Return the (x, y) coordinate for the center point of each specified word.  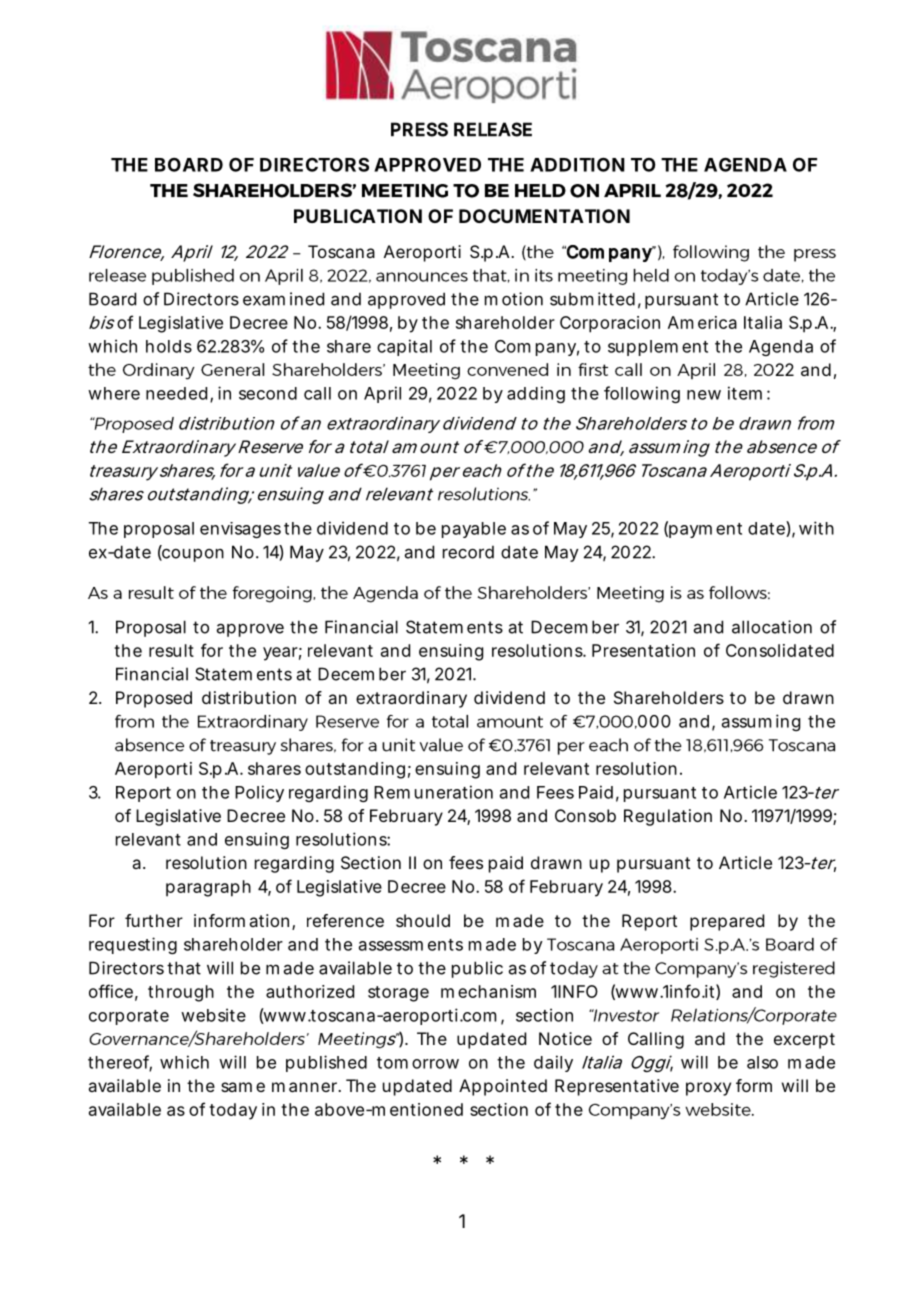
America (702, 322)
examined (283, 299)
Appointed (503, 1087)
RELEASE (493, 129)
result (171, 650)
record (468, 552)
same (243, 1087)
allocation (772, 627)
